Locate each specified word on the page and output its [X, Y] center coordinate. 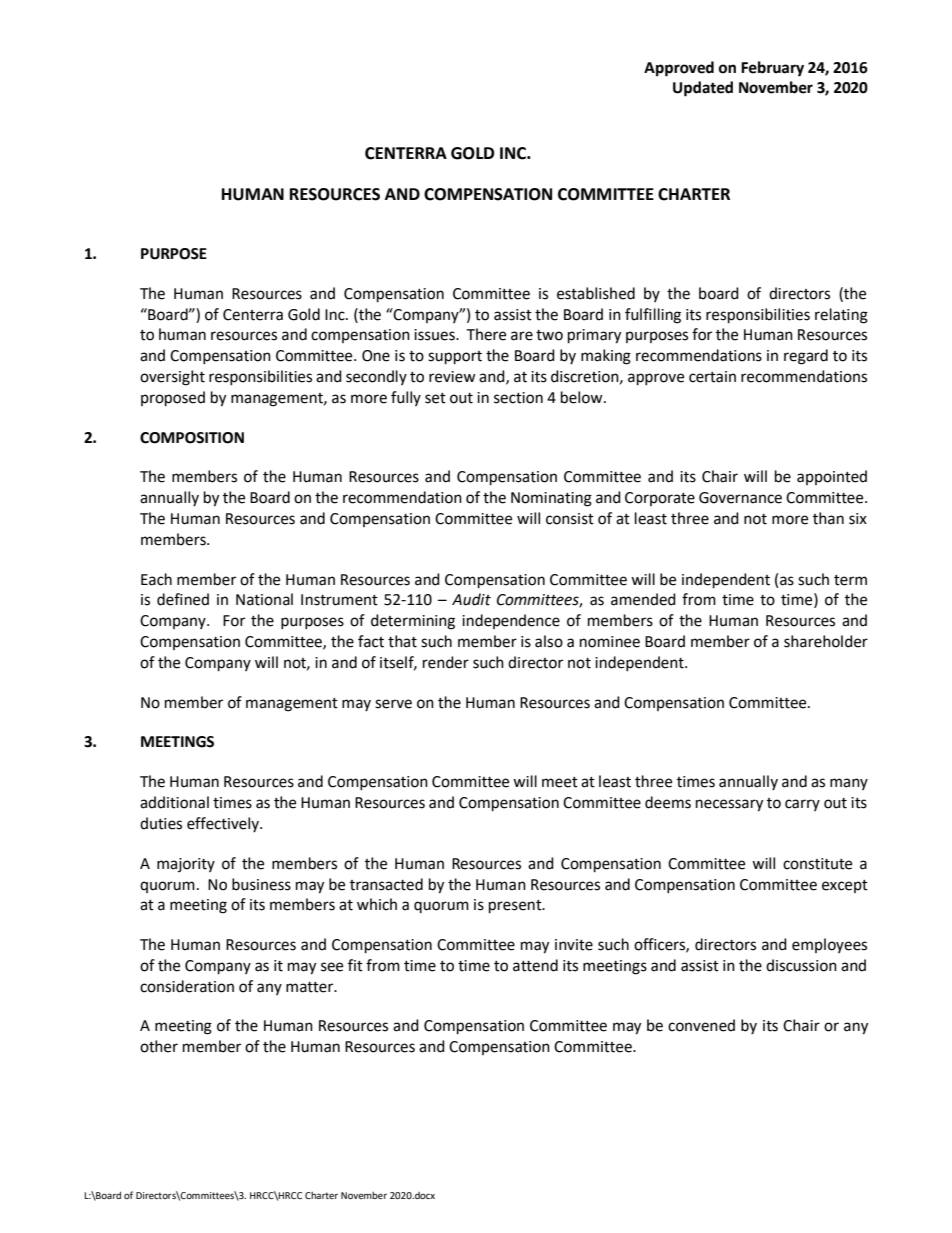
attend [535, 965]
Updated [703, 89]
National [264, 599]
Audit [471, 599]
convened [701, 1025]
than [828, 518]
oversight [172, 378]
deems [668, 802]
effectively [224, 824]
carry [802, 805]
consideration [187, 986]
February [772, 69]
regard [806, 357]
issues [435, 335]
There [486, 334]
